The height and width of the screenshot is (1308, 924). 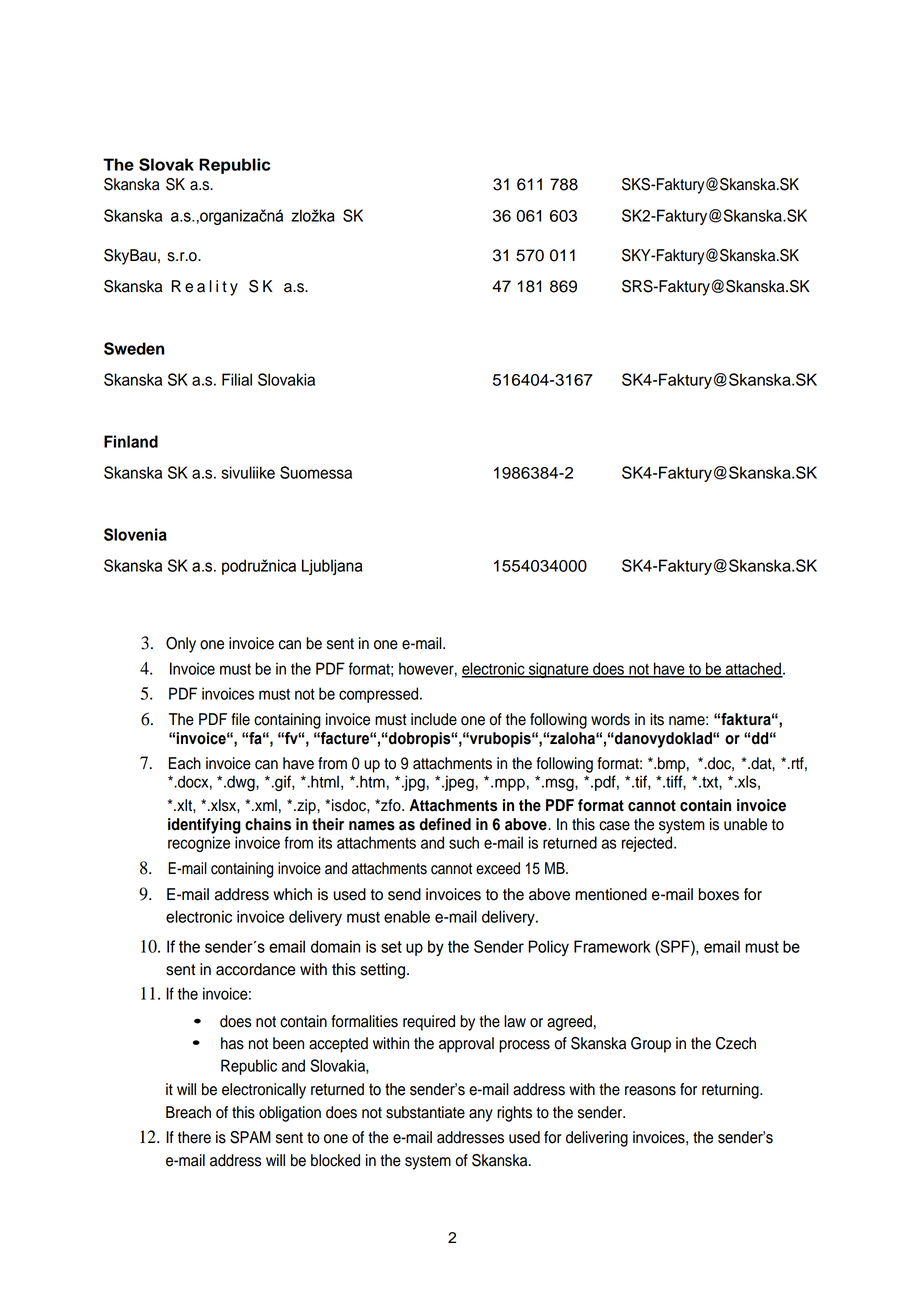 What do you see at coordinates (134, 348) in the screenshot?
I see `Sweden` at bounding box center [134, 348].
